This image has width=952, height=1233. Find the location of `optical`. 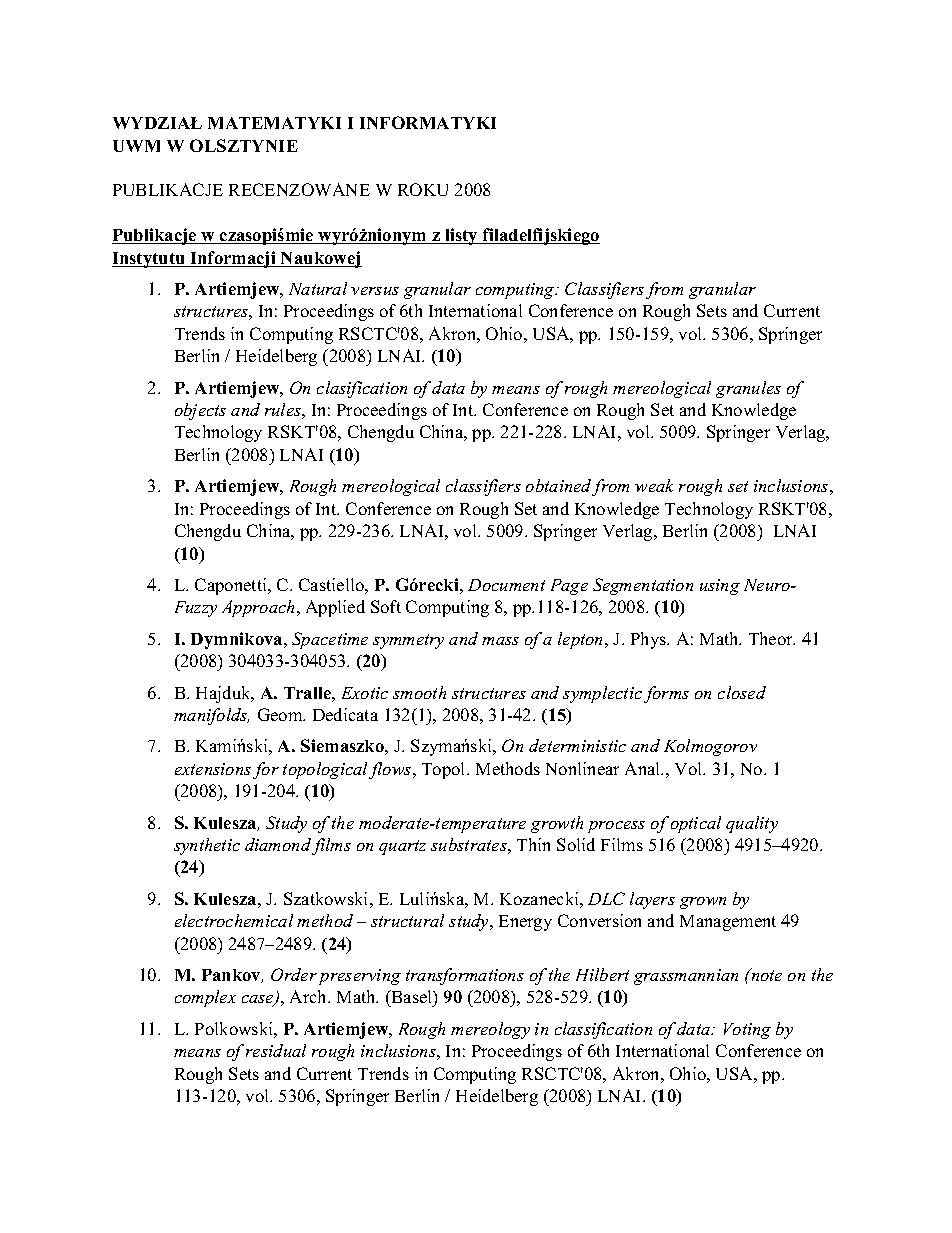

optical is located at coordinates (696, 824).
